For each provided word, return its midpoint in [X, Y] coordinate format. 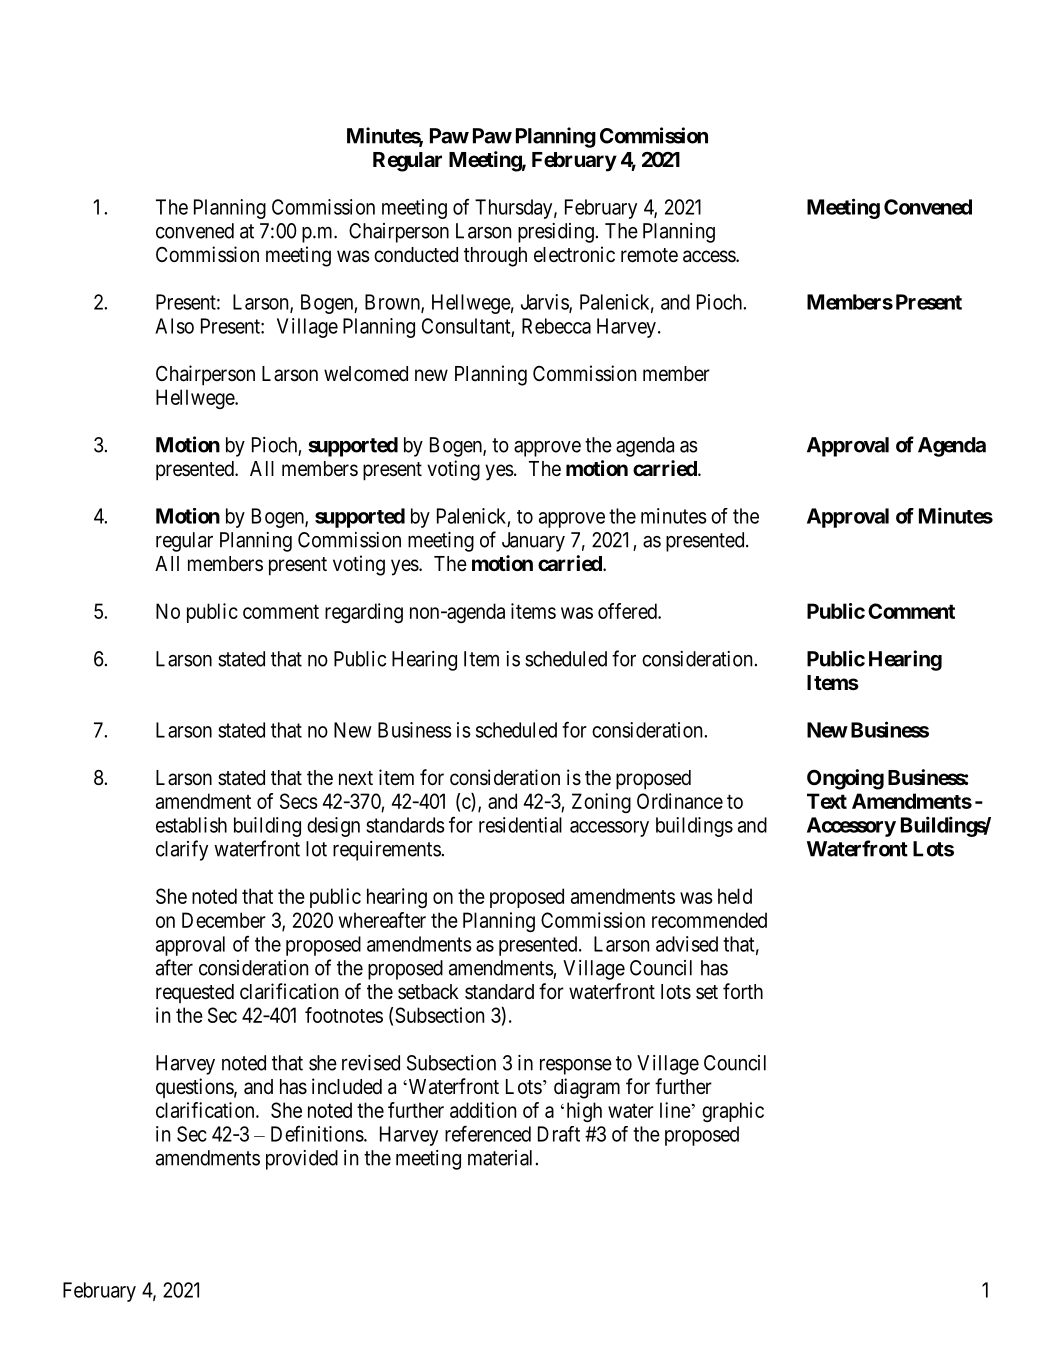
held [735, 896]
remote [649, 255]
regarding [364, 613]
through [495, 257]
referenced [488, 1133]
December [224, 920]
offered [628, 611]
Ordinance [680, 801]
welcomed [366, 374]
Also [174, 326]
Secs [299, 801]
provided [302, 1160]
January [533, 542]
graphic [733, 1112]
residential [520, 825]
